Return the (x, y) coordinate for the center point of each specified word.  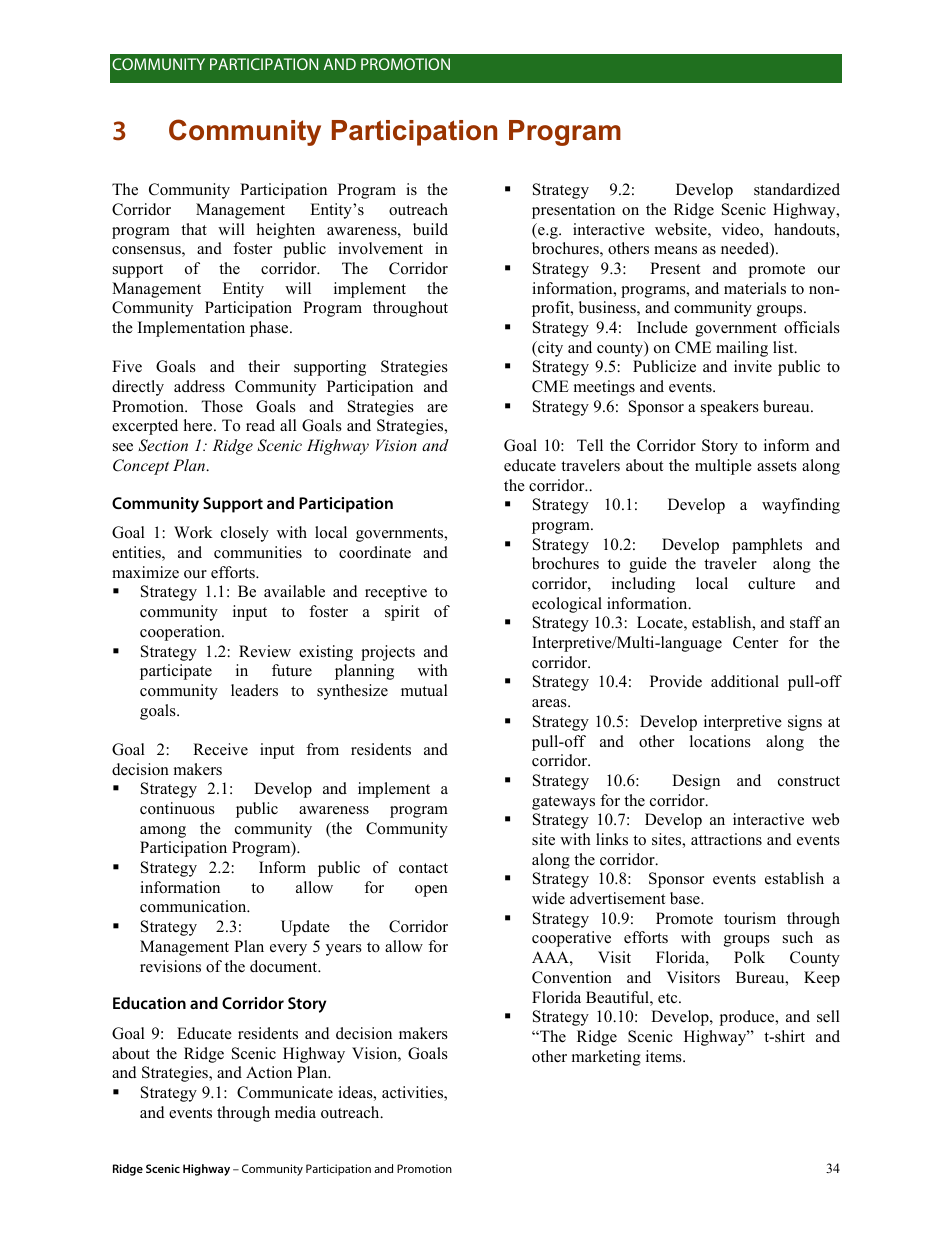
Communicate (285, 1092)
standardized (797, 189)
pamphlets (767, 546)
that (194, 229)
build (430, 229)
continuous (177, 808)
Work (193, 532)
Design (696, 782)
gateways (563, 803)
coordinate (375, 552)
